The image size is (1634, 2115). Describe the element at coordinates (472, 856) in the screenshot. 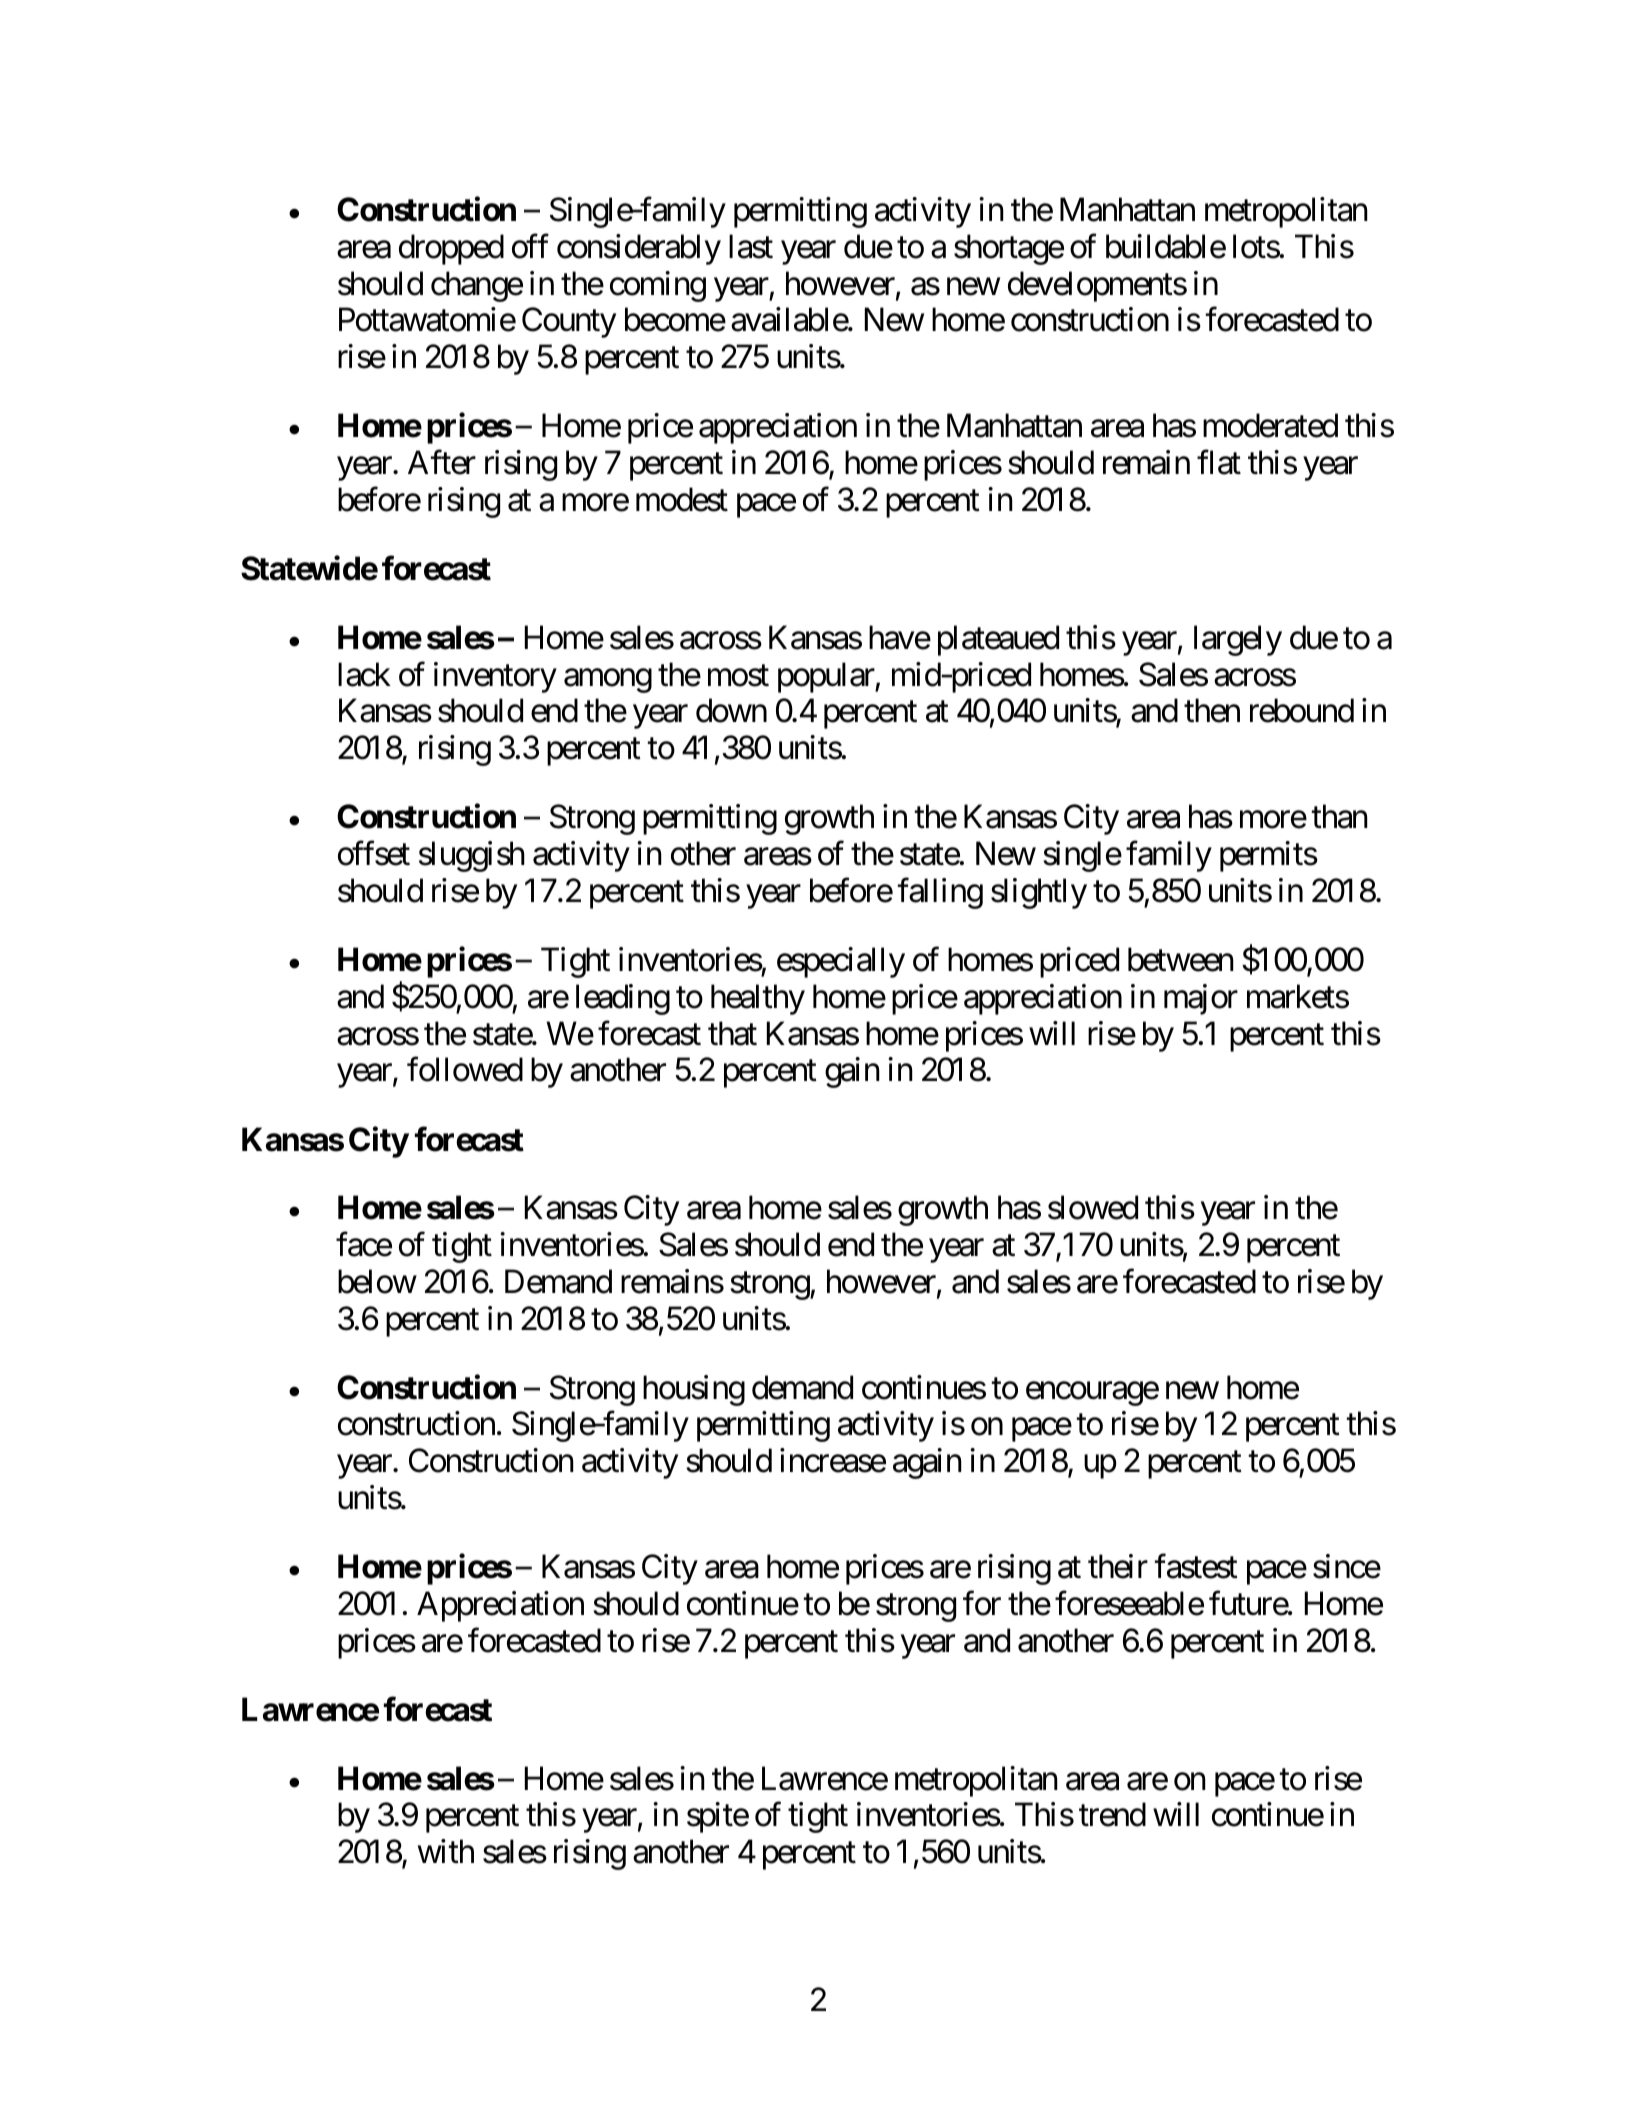

I see `sluggish` at that location.
